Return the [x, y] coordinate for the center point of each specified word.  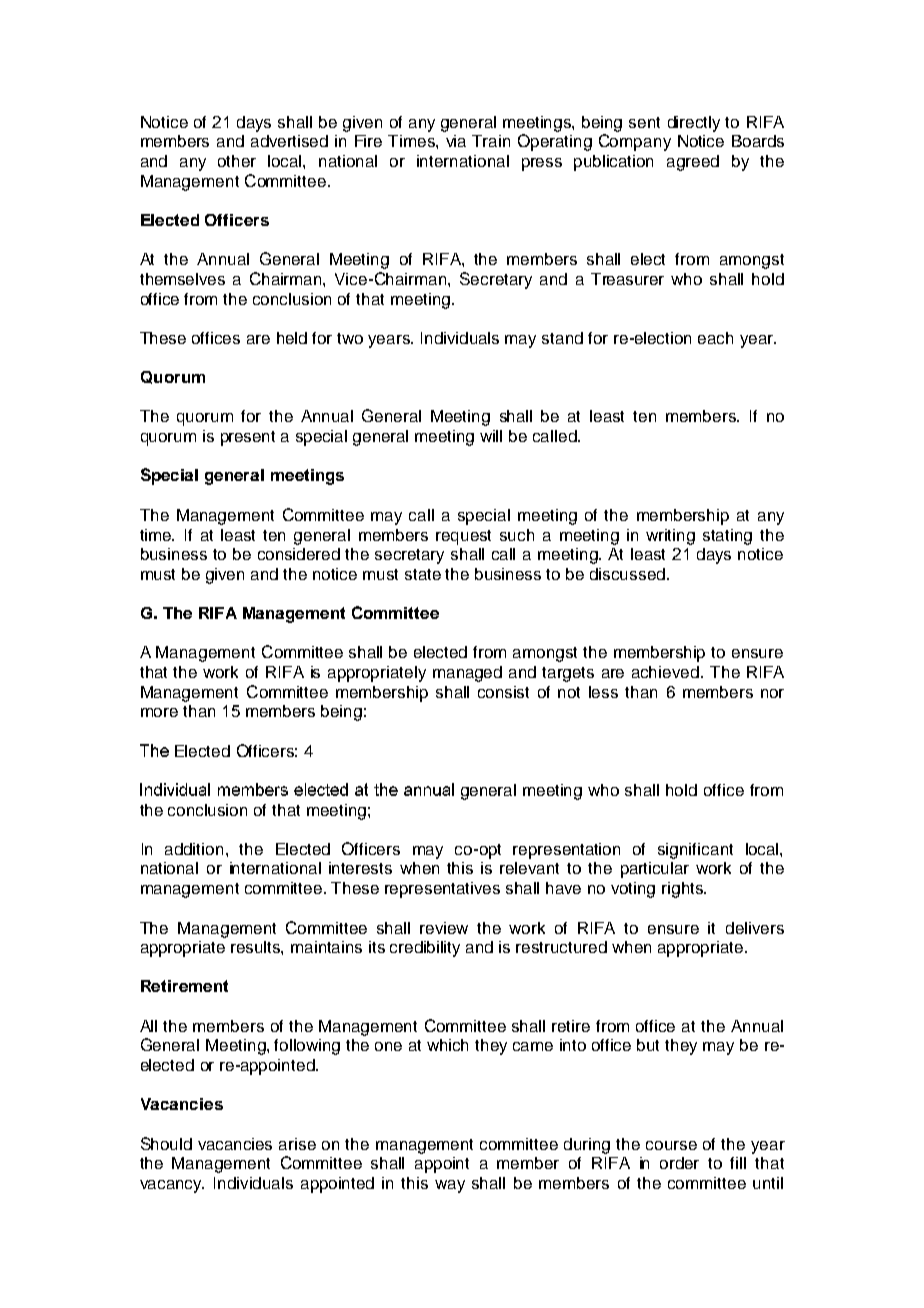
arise [297, 1144]
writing [670, 537]
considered [299, 554]
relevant [529, 868]
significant [695, 851]
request [463, 537]
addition [194, 849]
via [456, 141]
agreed [693, 163]
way [450, 1186]
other [237, 161]
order [679, 1163]
